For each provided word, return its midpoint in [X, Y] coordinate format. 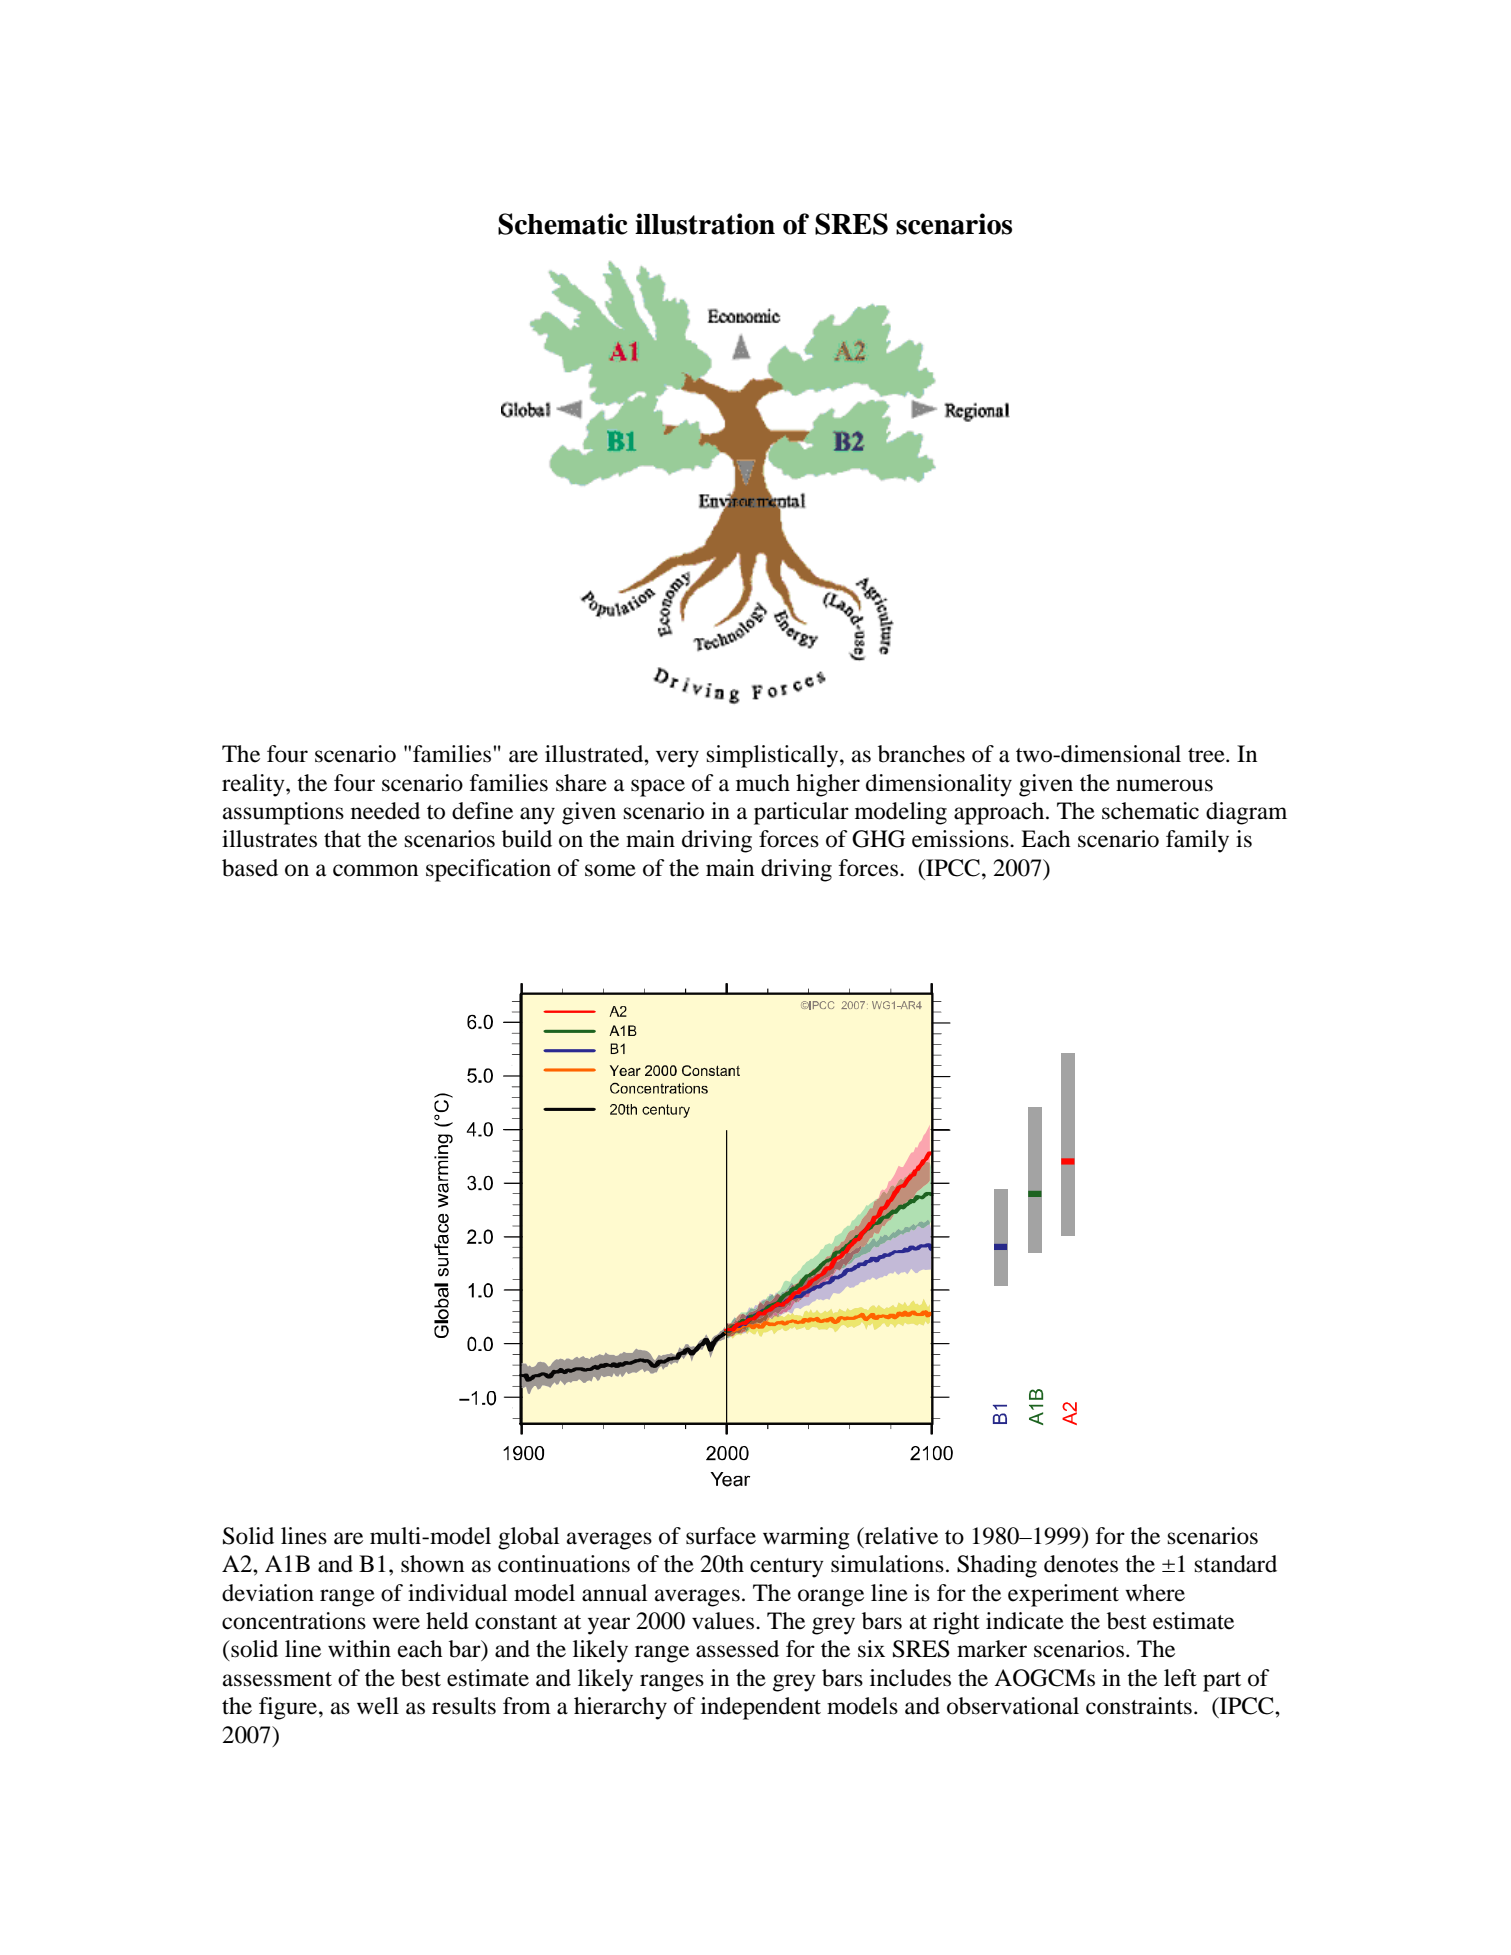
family [1197, 841]
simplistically [774, 756]
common [375, 870]
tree [1207, 755]
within [359, 1649]
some [610, 870]
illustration [705, 224]
